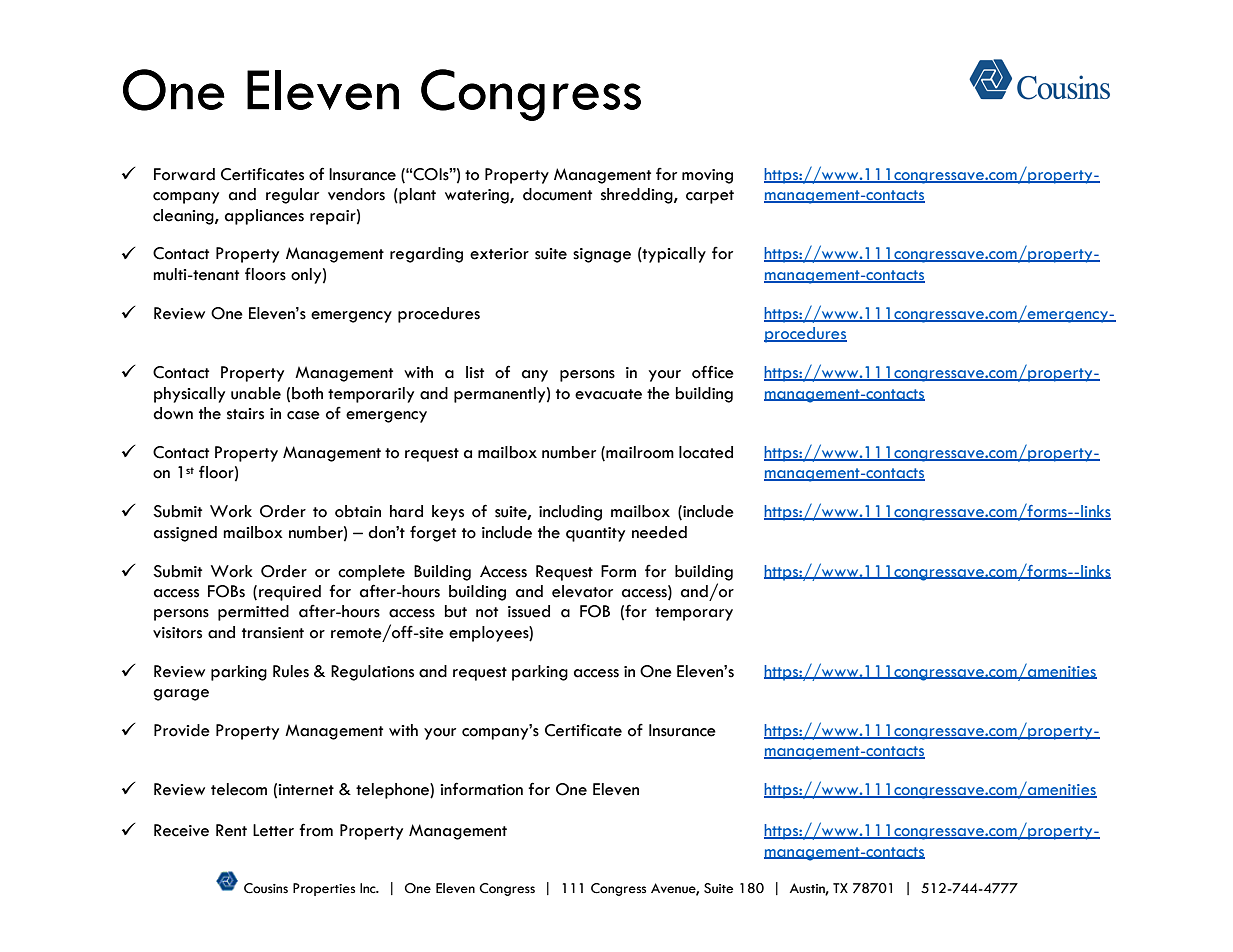 This page has width=1233, height=952. I want to click on temporary, so click(694, 614).
